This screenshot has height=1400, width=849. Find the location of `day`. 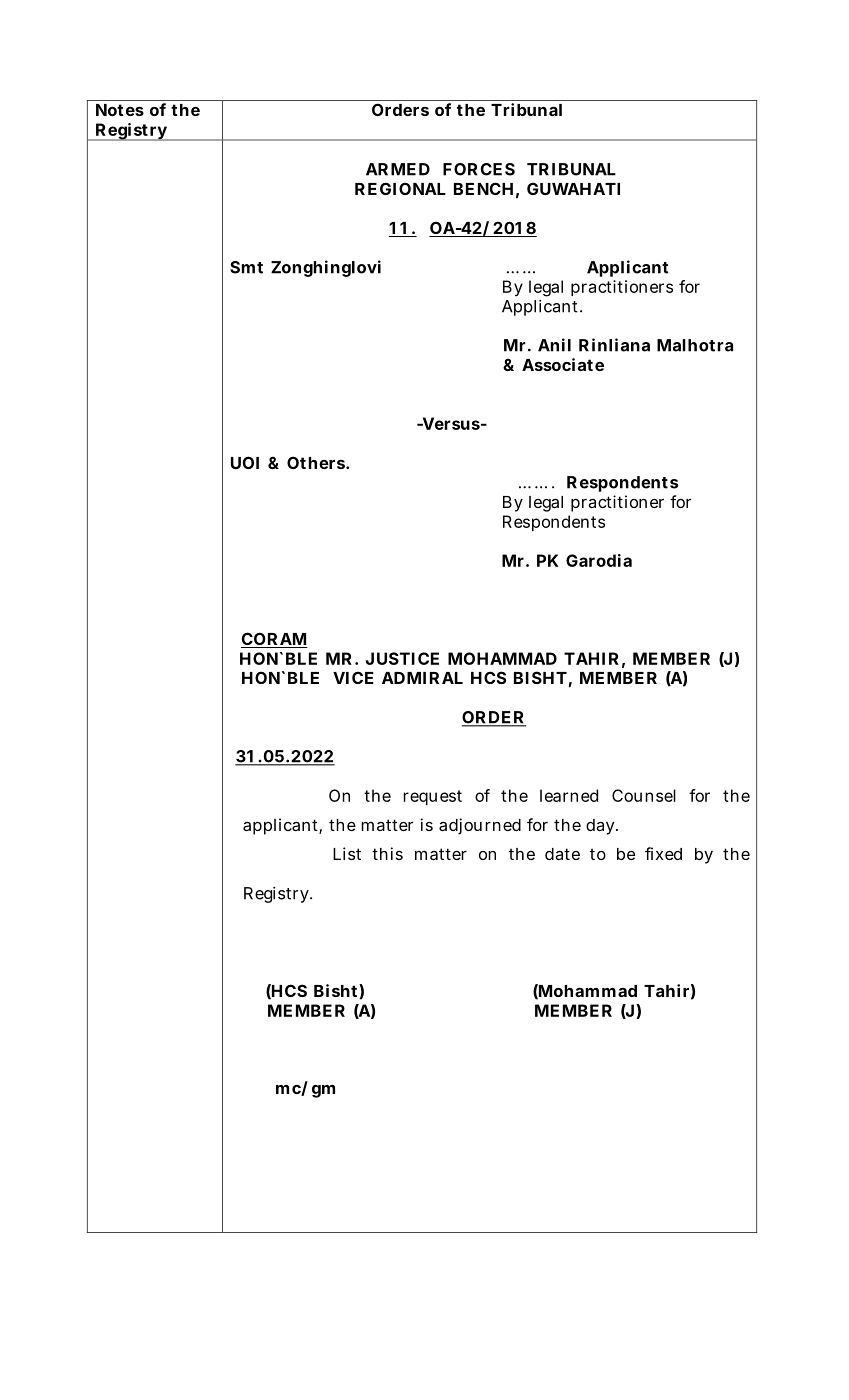

day is located at coordinates (602, 827).
